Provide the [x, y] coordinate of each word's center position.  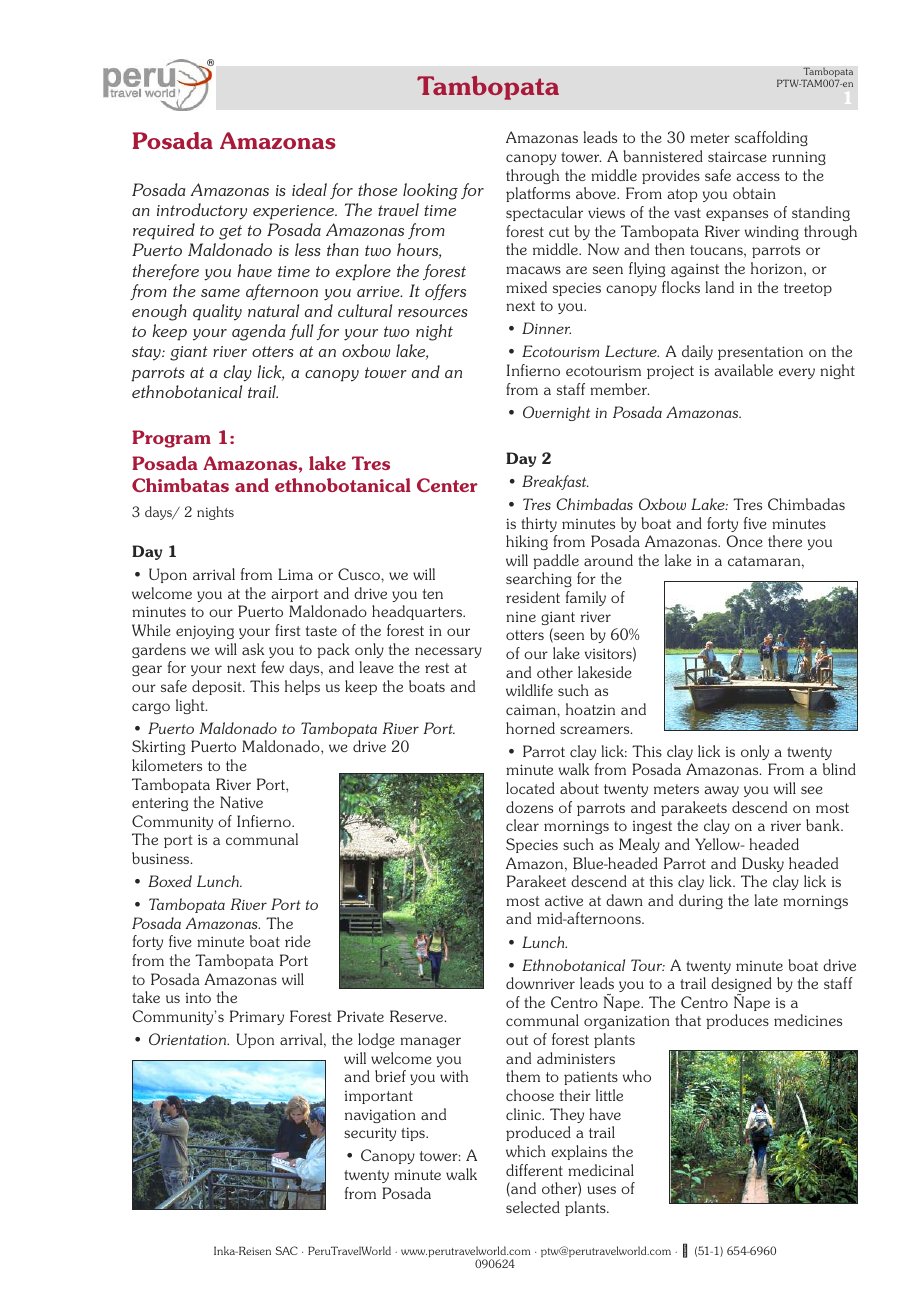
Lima [295, 574]
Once [744, 541]
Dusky [763, 864]
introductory [202, 211]
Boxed [170, 881]
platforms [538, 194]
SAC [286, 1250]
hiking [527, 542]
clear [522, 825]
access [758, 177]
